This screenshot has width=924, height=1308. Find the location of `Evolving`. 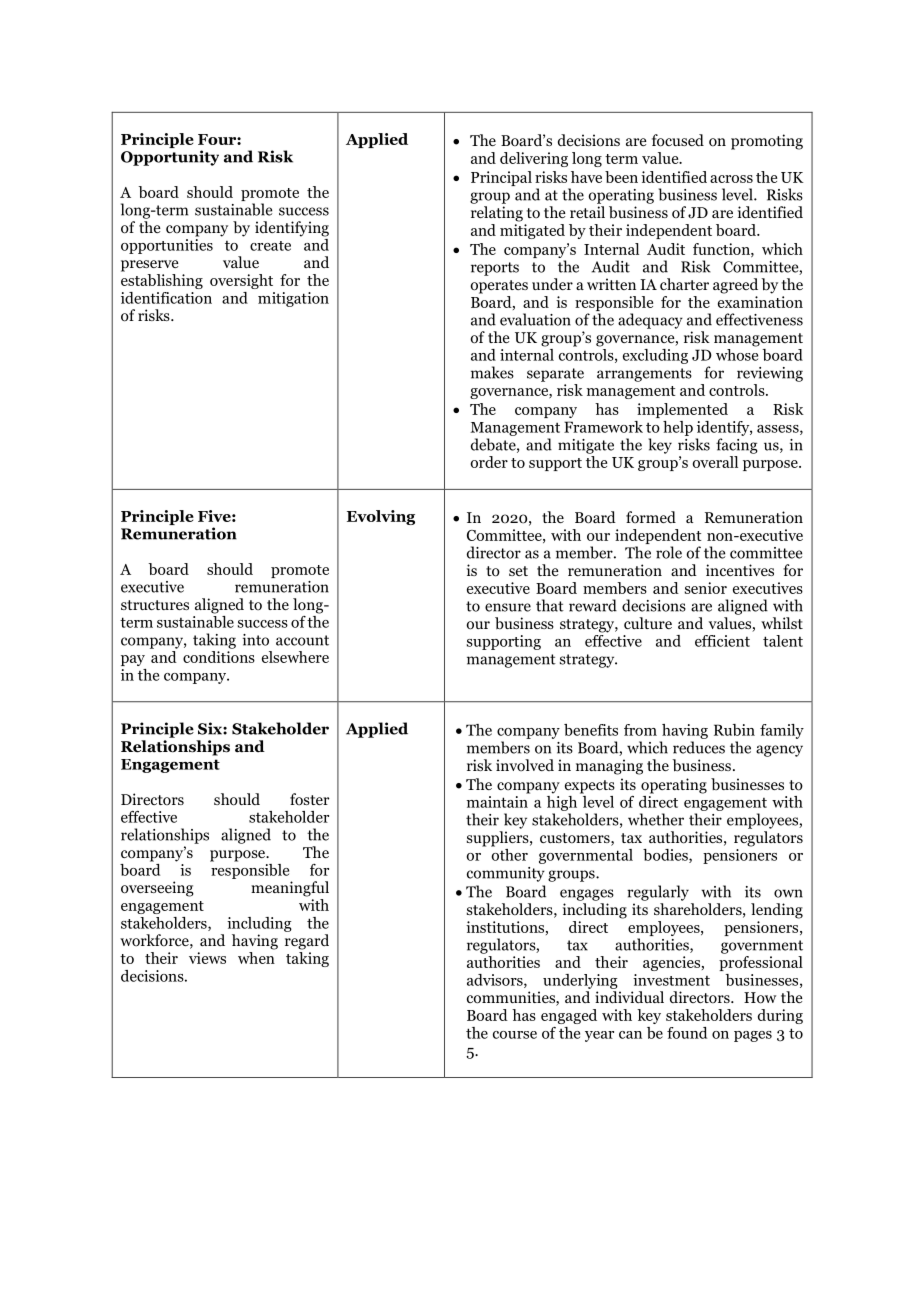

Evolving is located at coordinates (381, 517).
